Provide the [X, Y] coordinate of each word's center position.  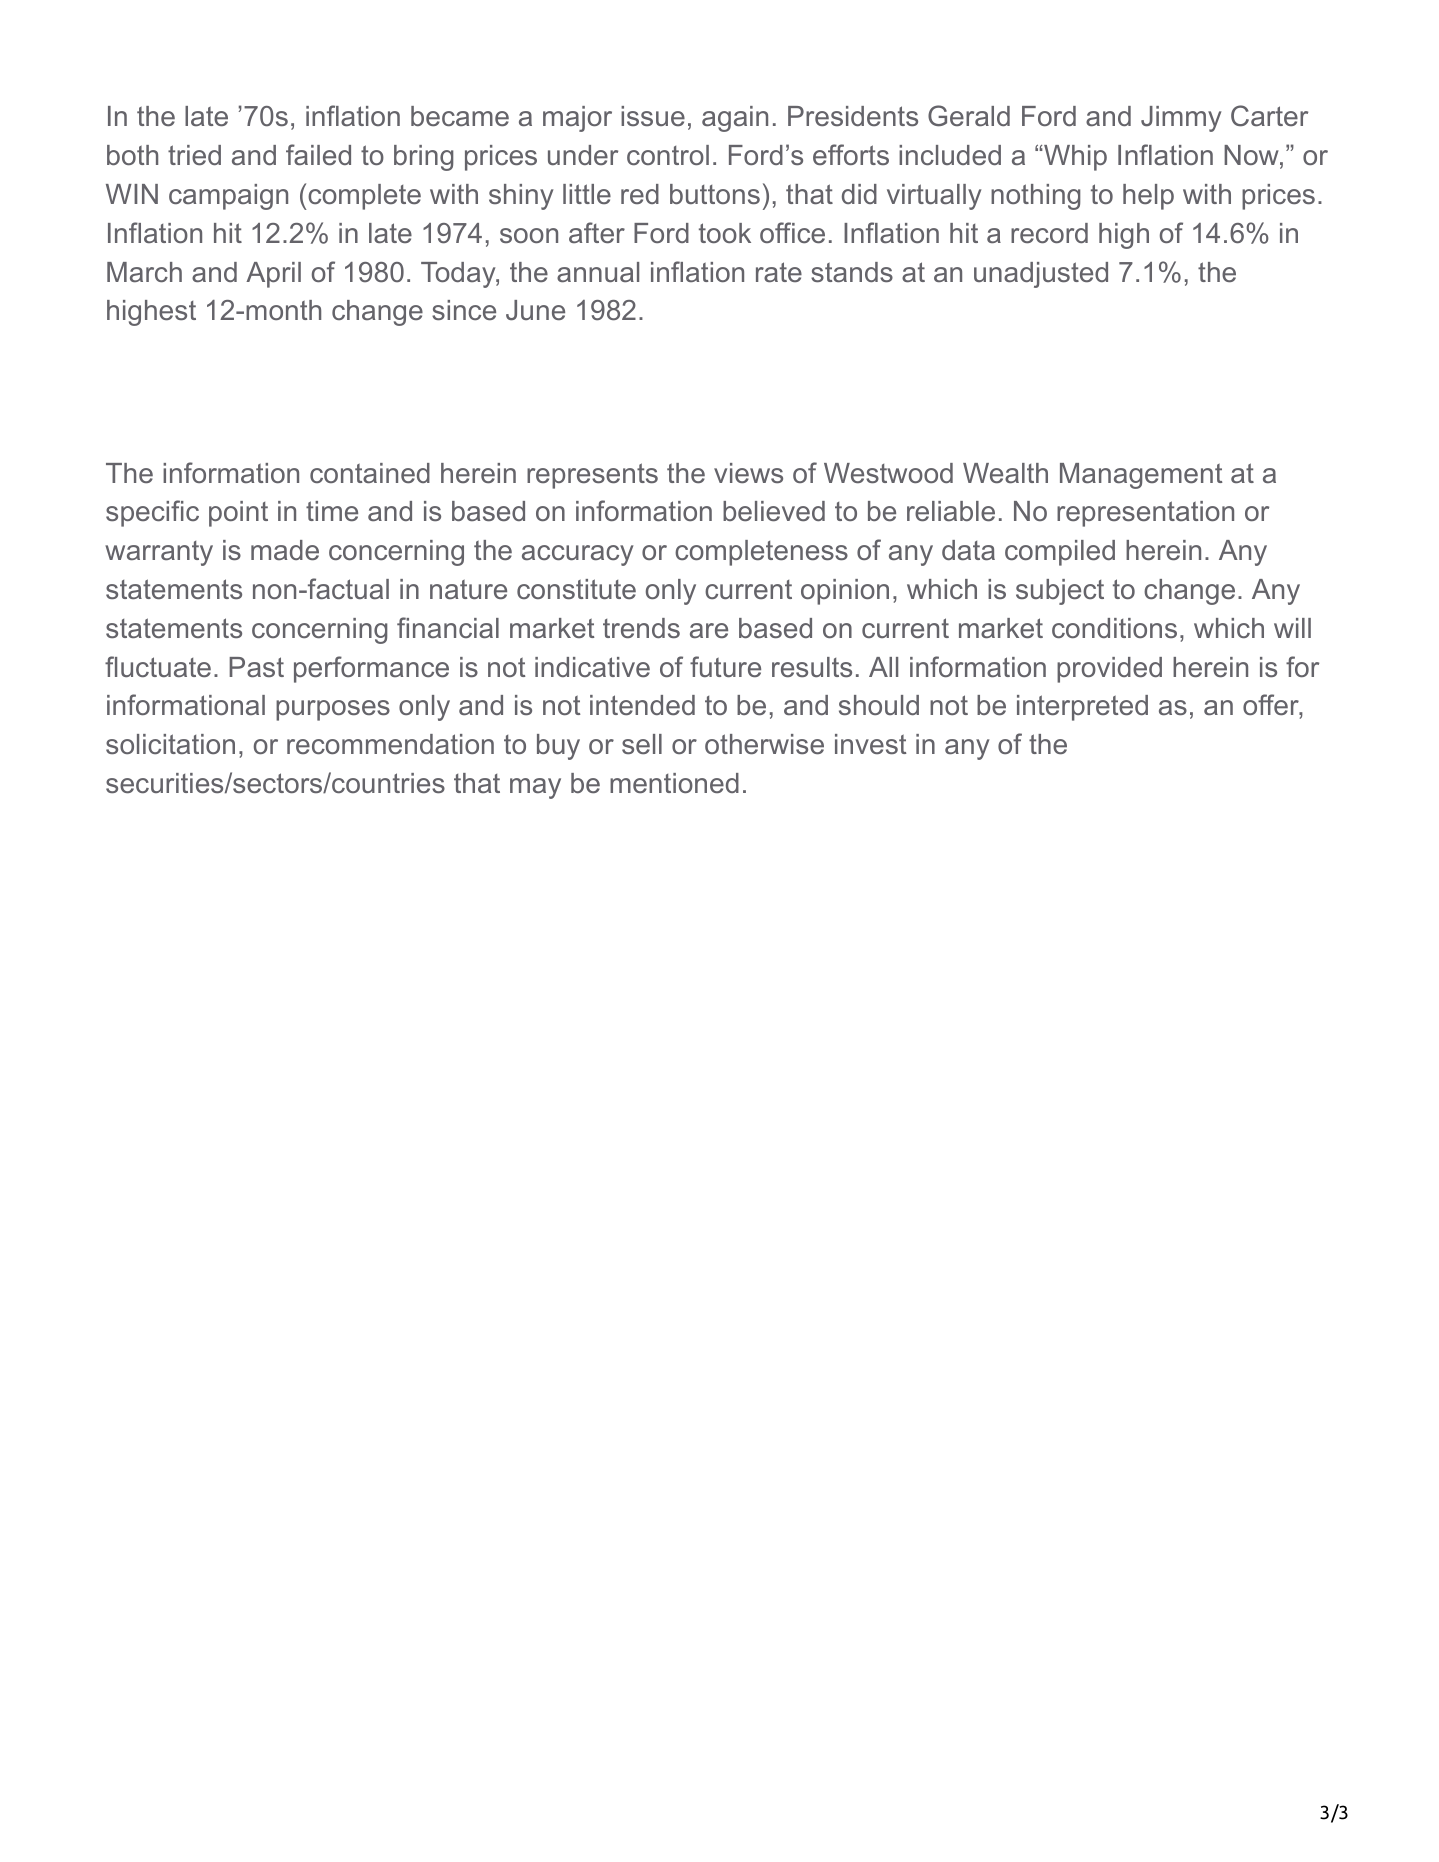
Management [1141, 476]
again [735, 119]
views [748, 473]
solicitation [170, 744]
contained [370, 473]
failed [318, 154]
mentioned [674, 783]
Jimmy [1181, 119]
